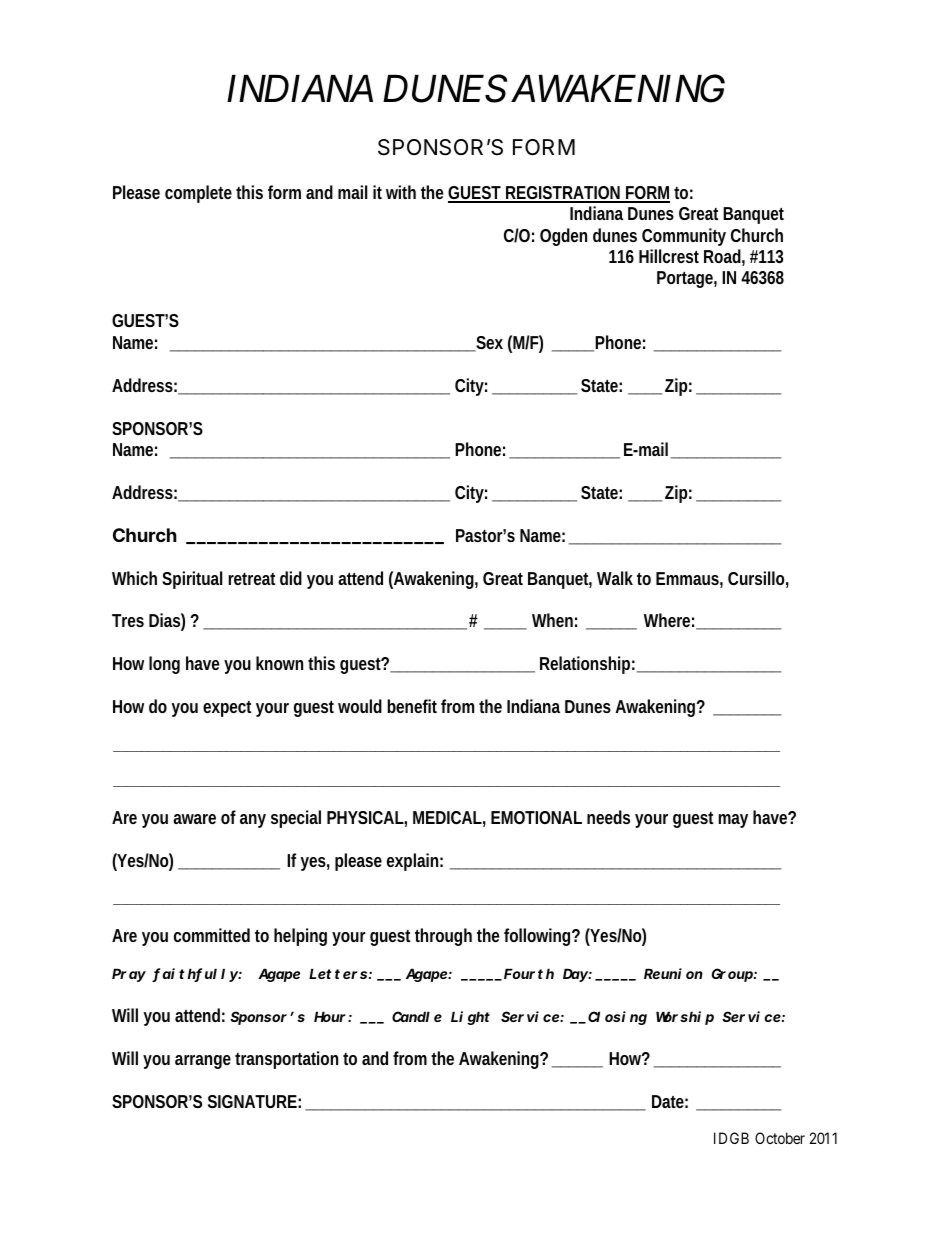 This image has height=1233, width=952. What do you see at coordinates (608, 817) in the image?
I see `needs` at bounding box center [608, 817].
